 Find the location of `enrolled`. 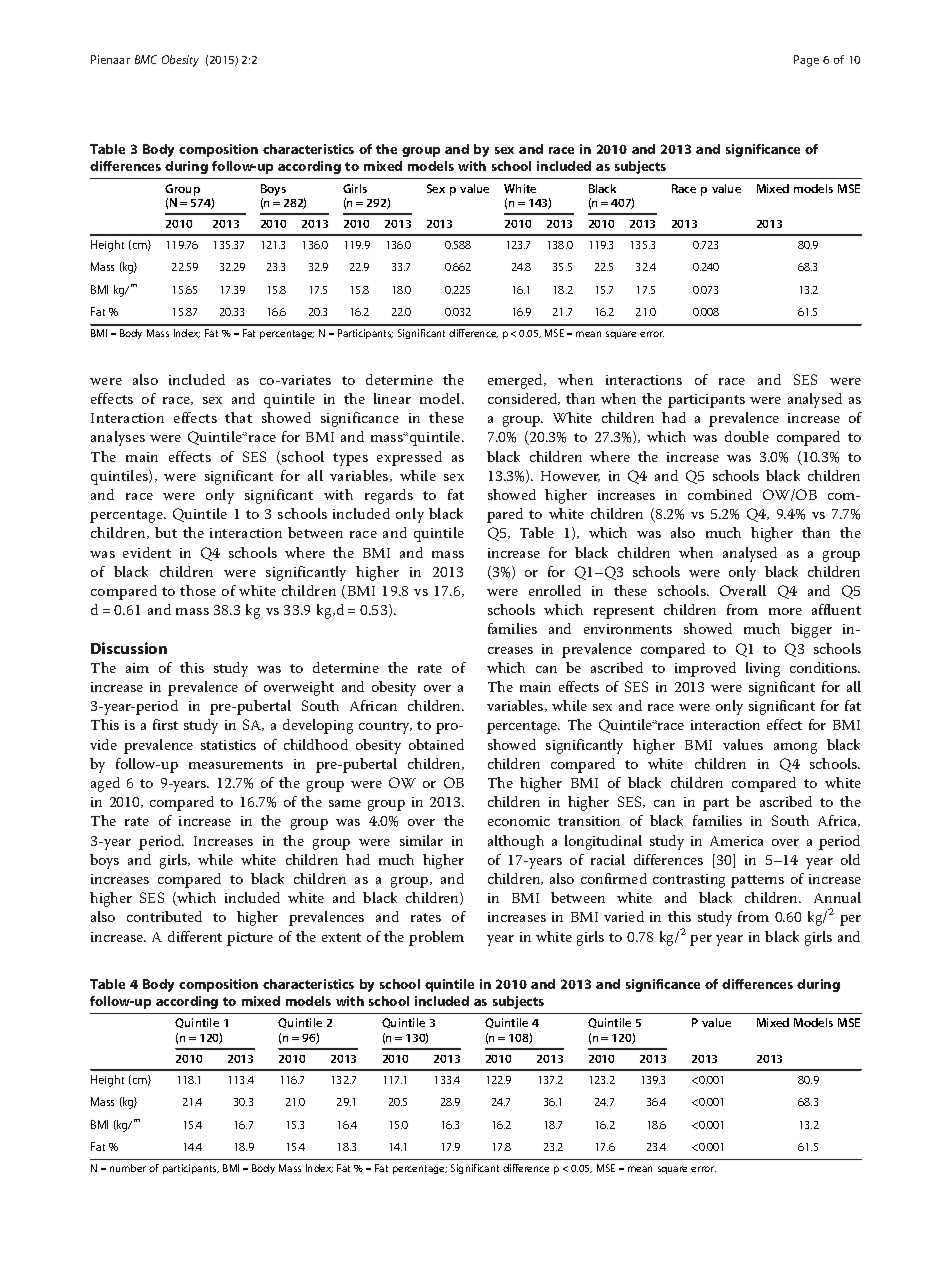

enrolled is located at coordinates (555, 590).
